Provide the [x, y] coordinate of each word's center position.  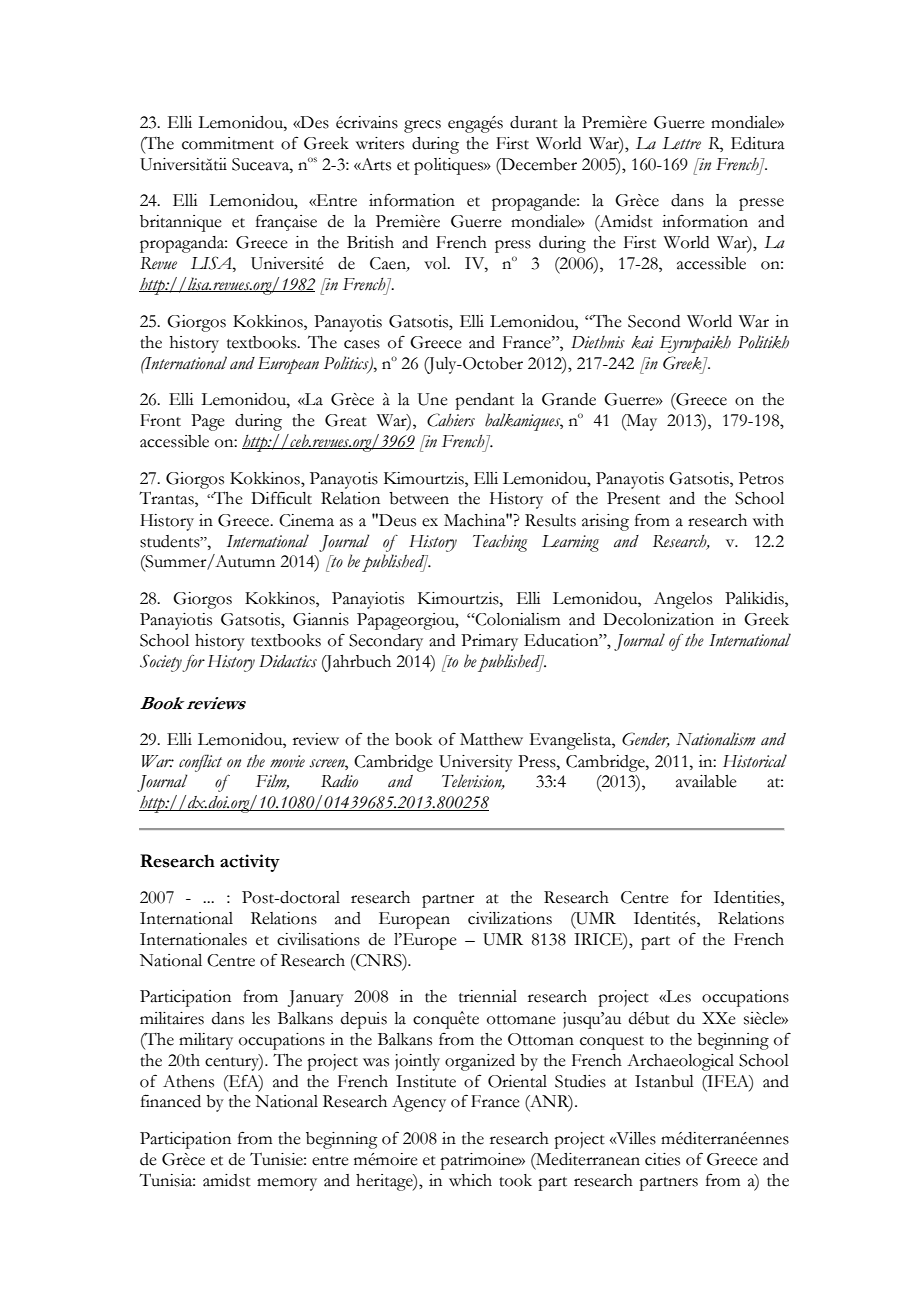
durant [534, 122]
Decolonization [658, 619]
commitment [228, 143]
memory [287, 1184]
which [470, 1180]
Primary [489, 642]
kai [642, 342]
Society [161, 663]
